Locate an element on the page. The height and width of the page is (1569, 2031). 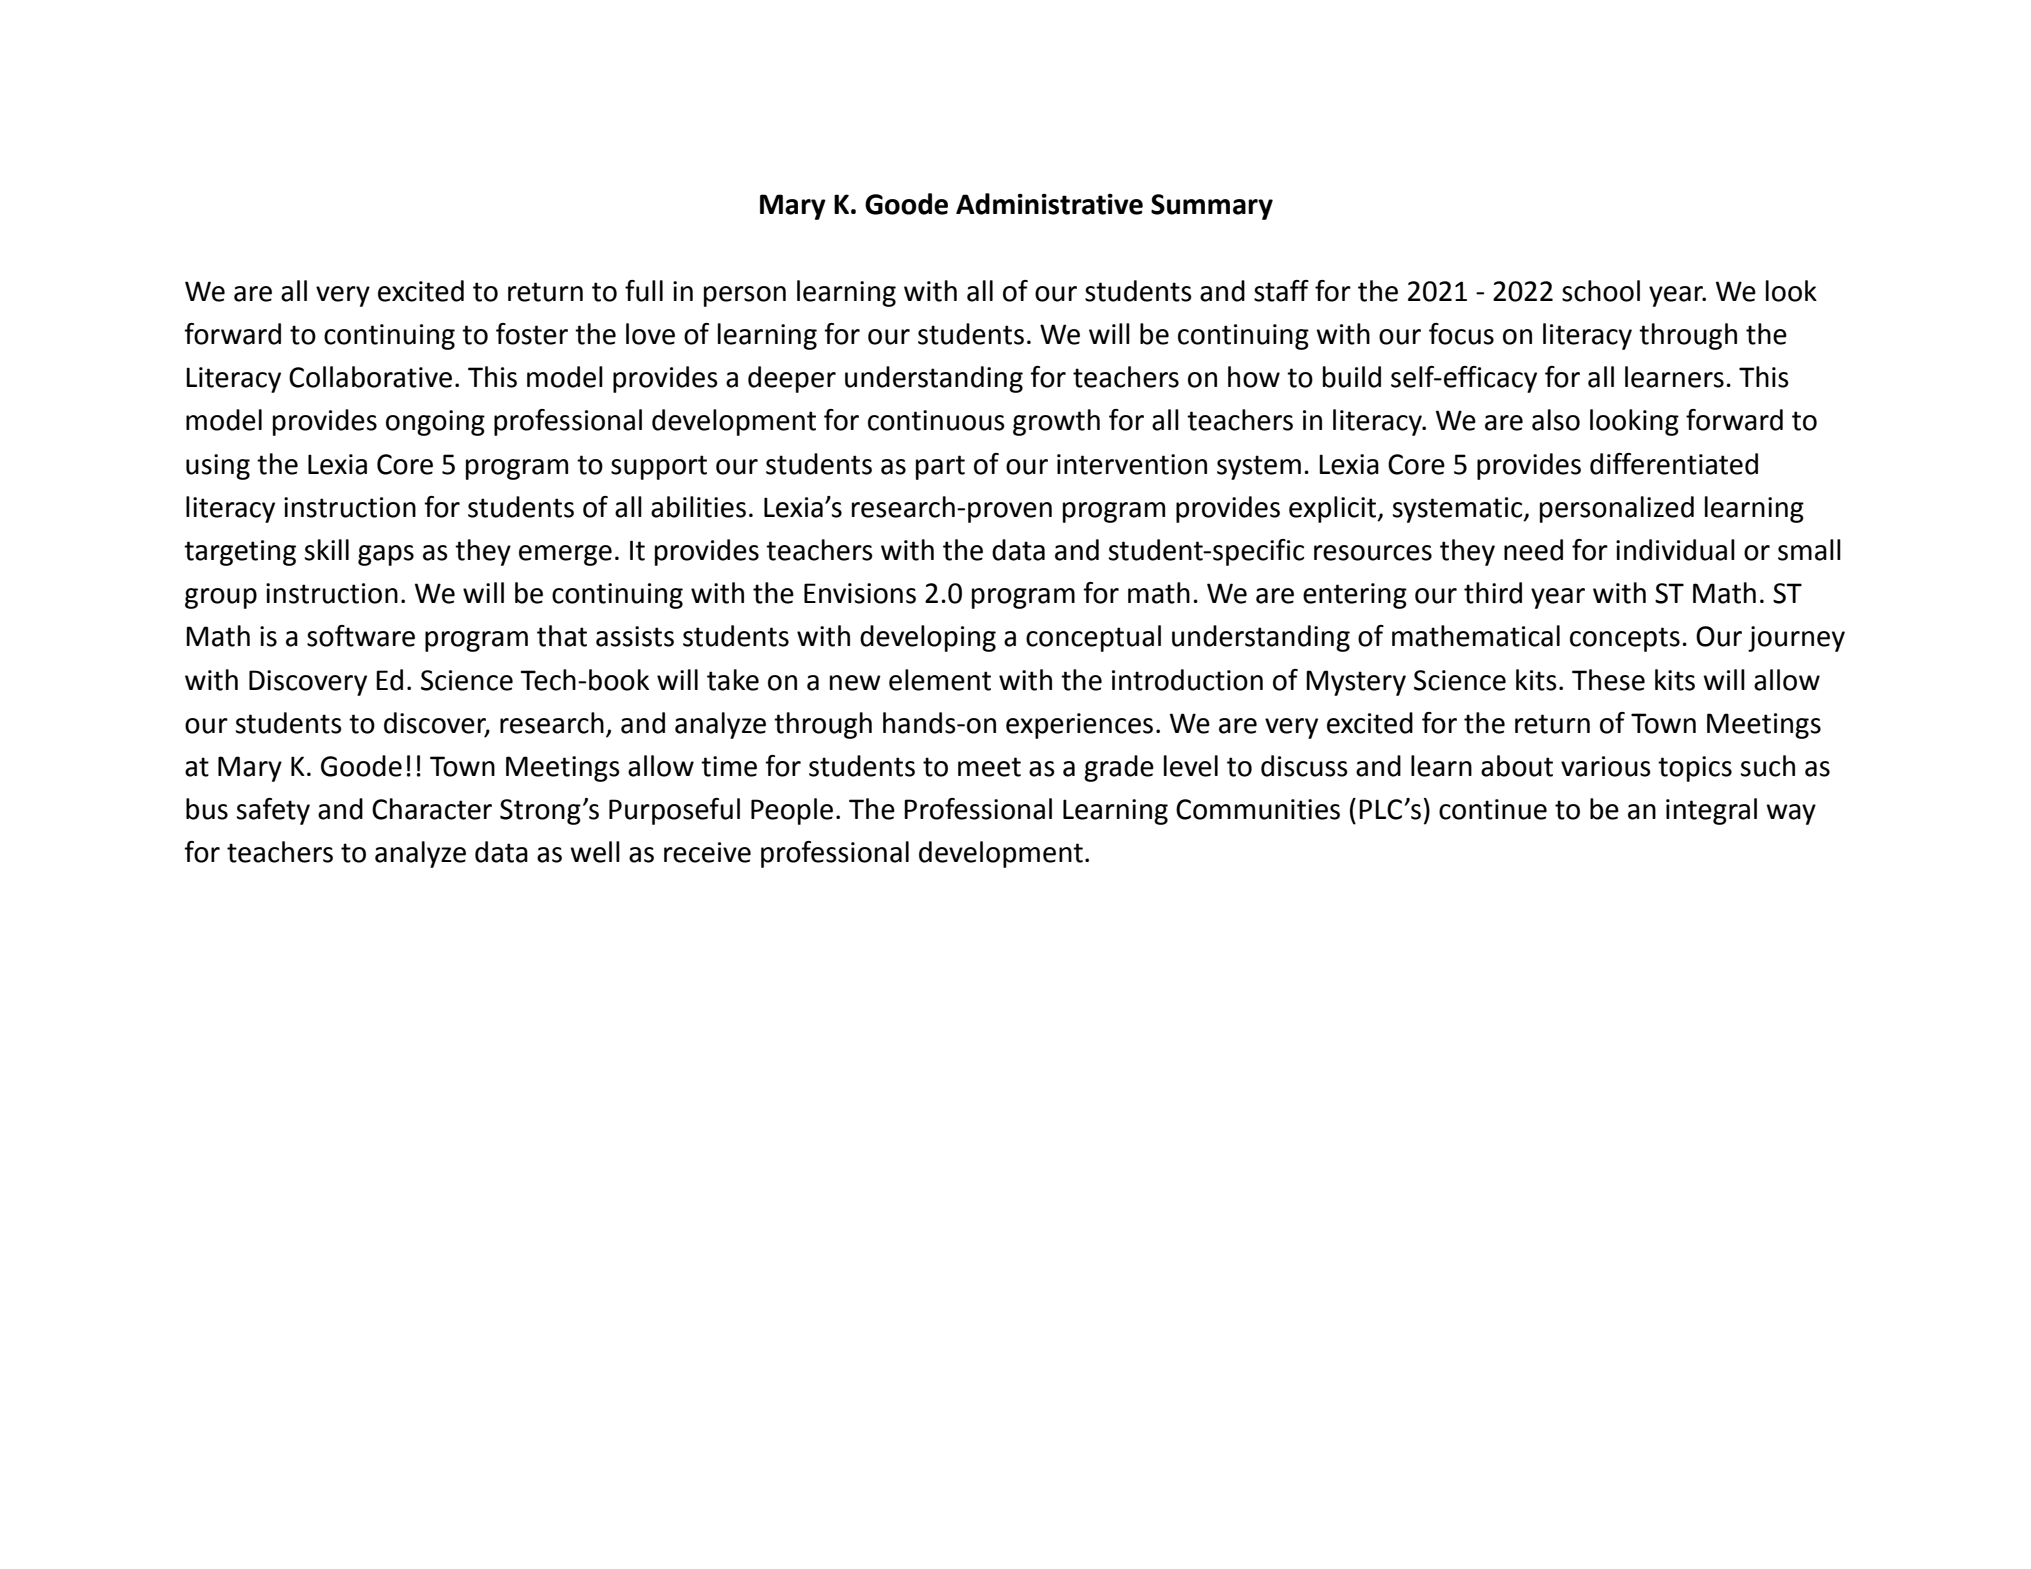
element is located at coordinates (940, 680).
